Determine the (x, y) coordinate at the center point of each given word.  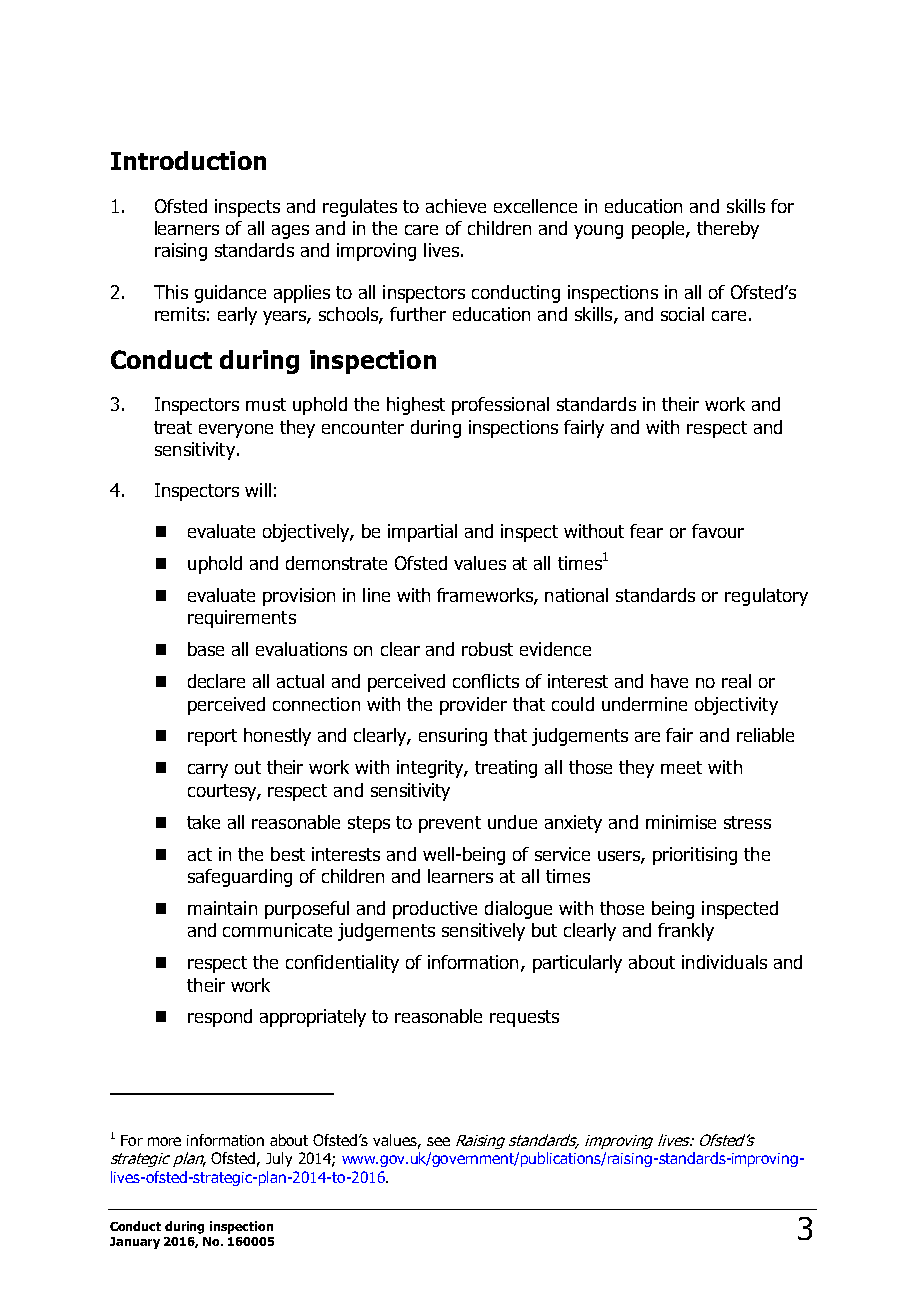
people (659, 230)
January (135, 1243)
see (438, 1141)
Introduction (188, 160)
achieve (456, 206)
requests (524, 1018)
